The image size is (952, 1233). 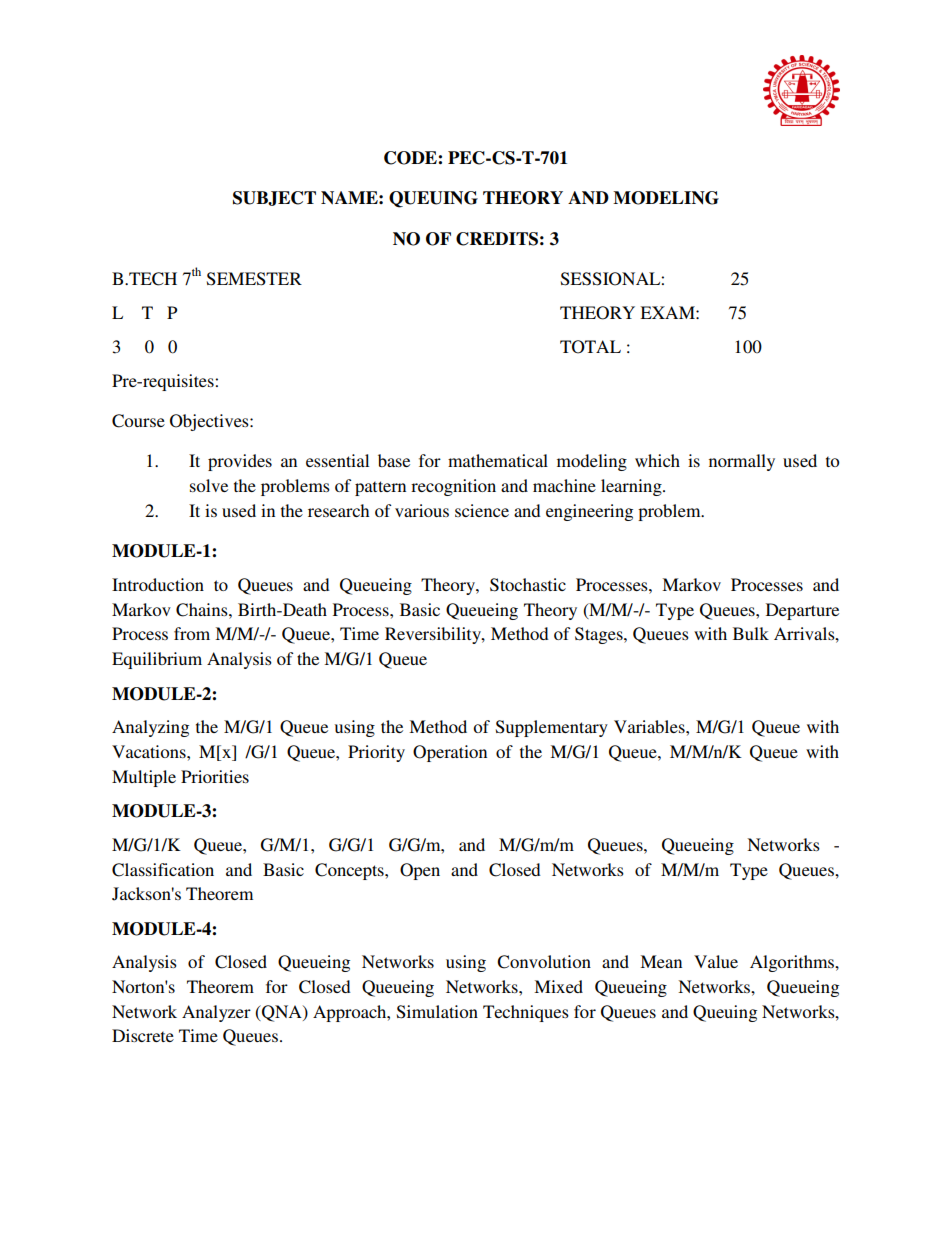 What do you see at coordinates (590, 347) in the page?
I see `TOTAL` at bounding box center [590, 347].
